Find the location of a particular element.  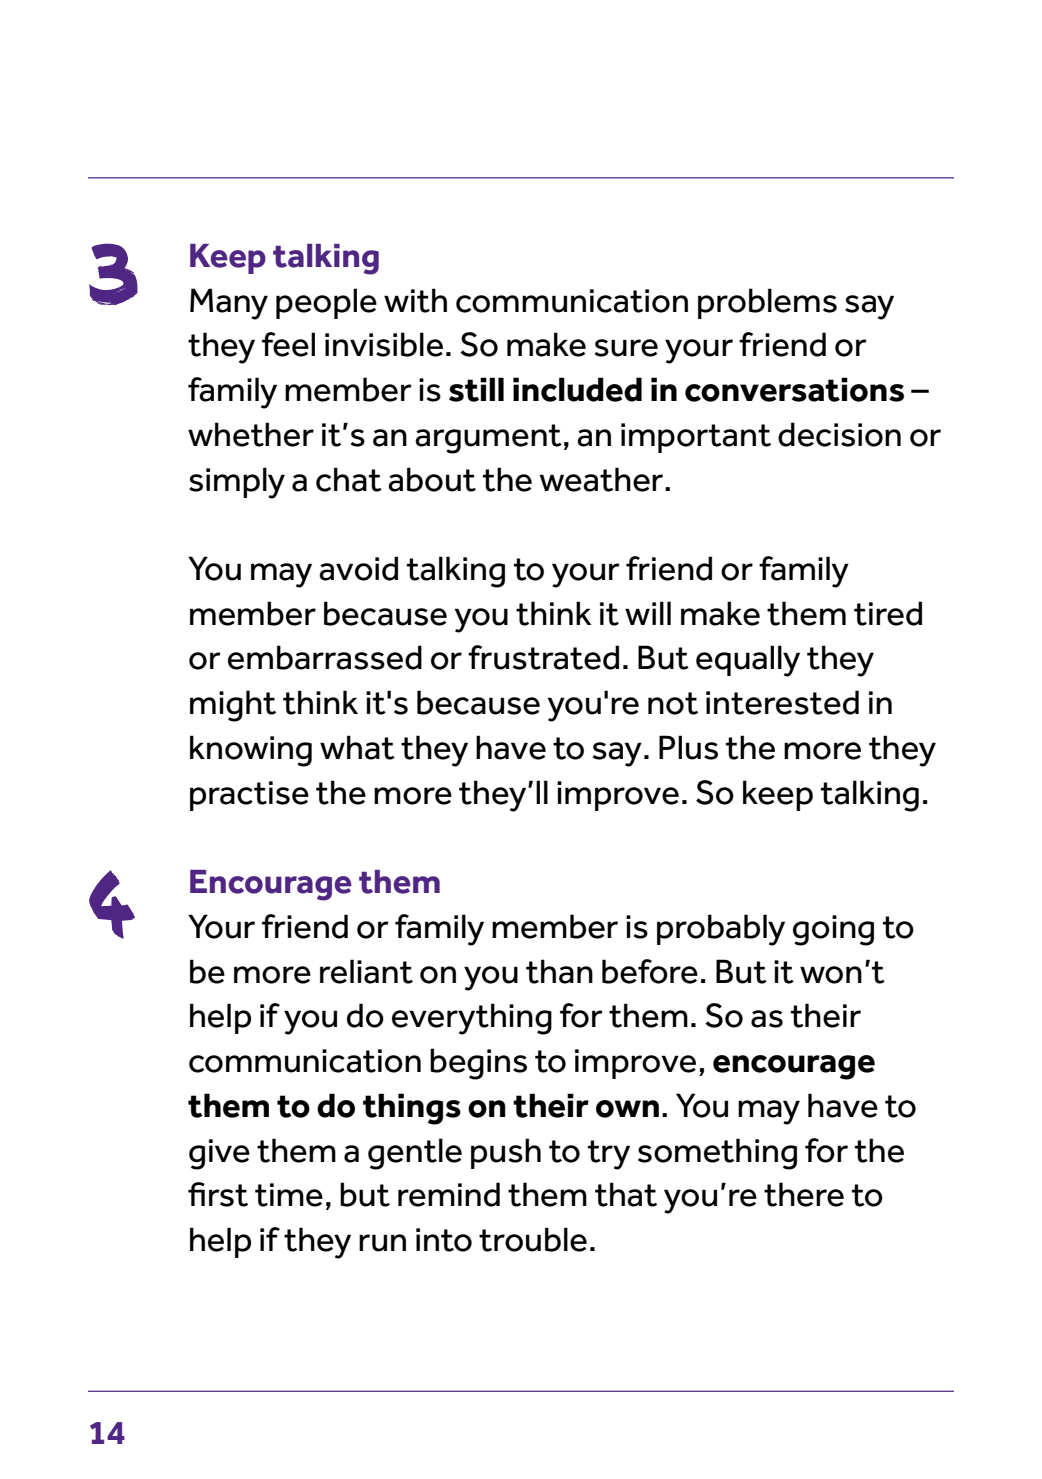

weather is located at coordinates (602, 479).
